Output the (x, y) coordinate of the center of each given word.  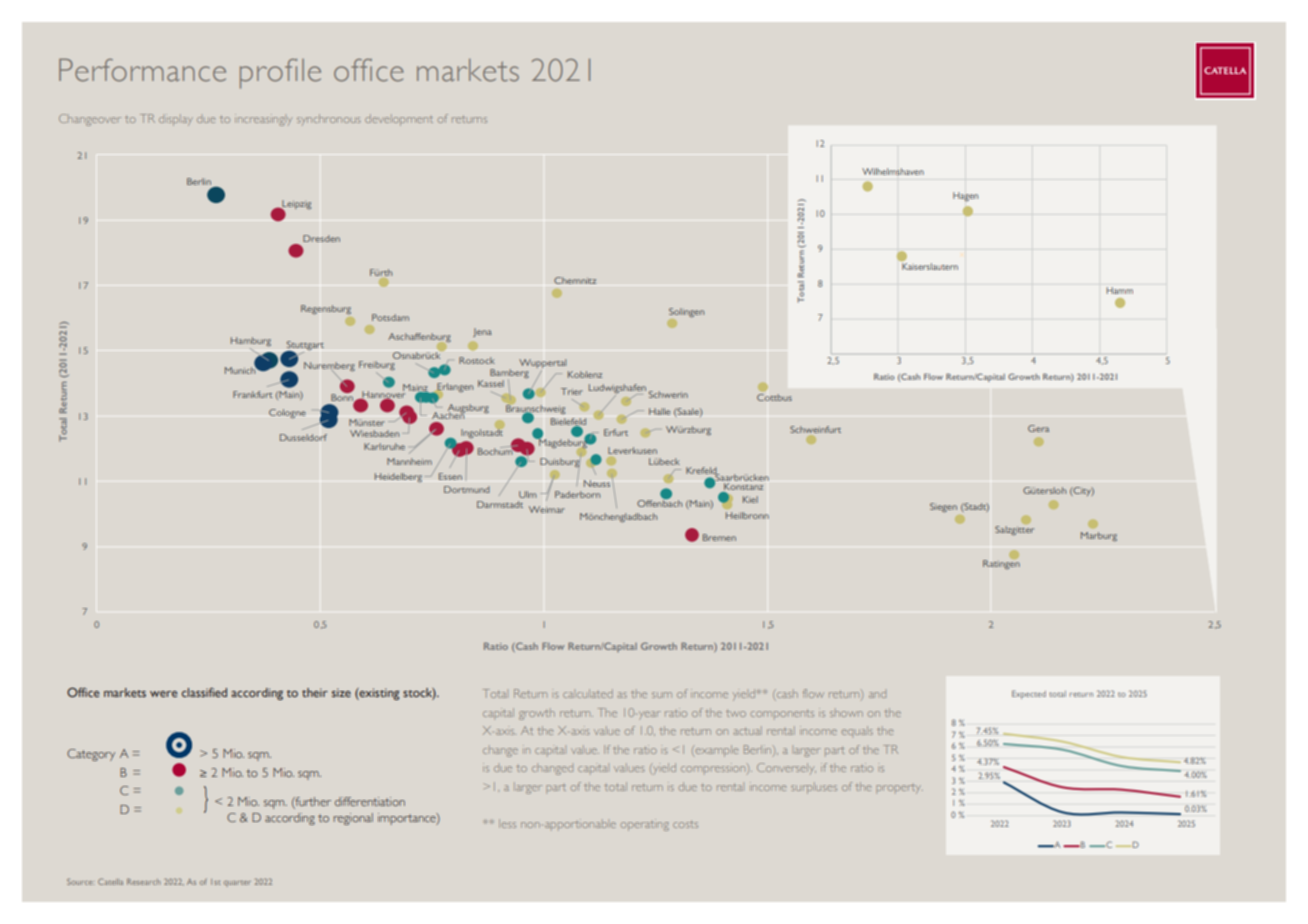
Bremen (719, 537)
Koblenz (585, 374)
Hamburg (251, 342)
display (176, 120)
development (399, 120)
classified (204, 692)
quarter (237, 883)
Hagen (965, 197)
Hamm (1119, 290)
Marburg (1099, 537)
